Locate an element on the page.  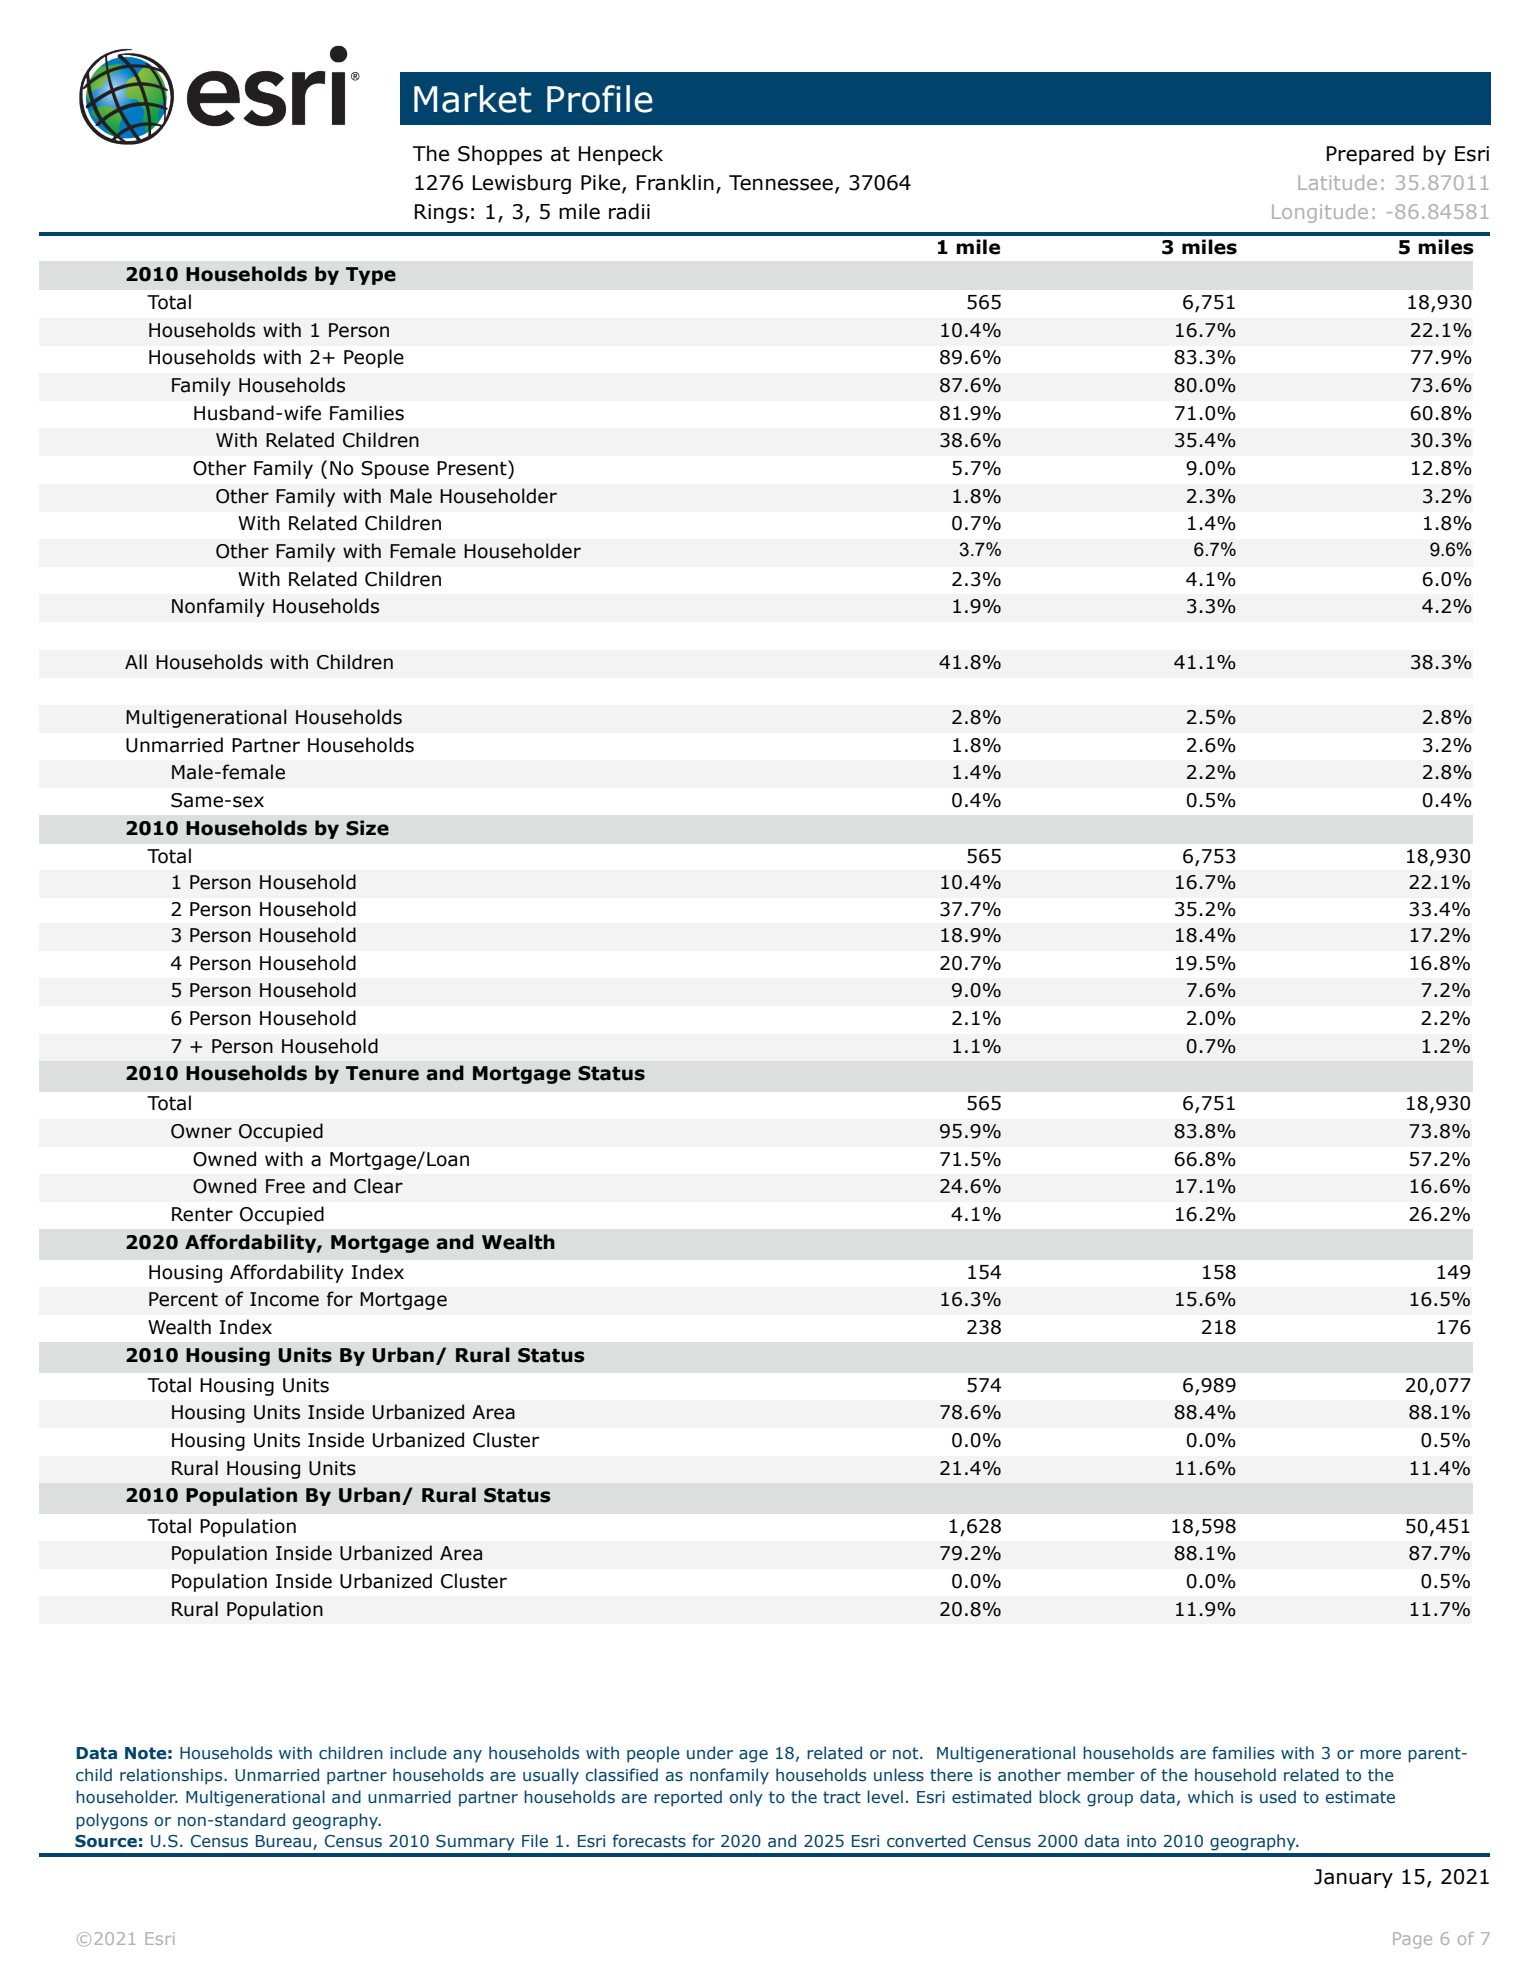
January is located at coordinates (1353, 1878).
